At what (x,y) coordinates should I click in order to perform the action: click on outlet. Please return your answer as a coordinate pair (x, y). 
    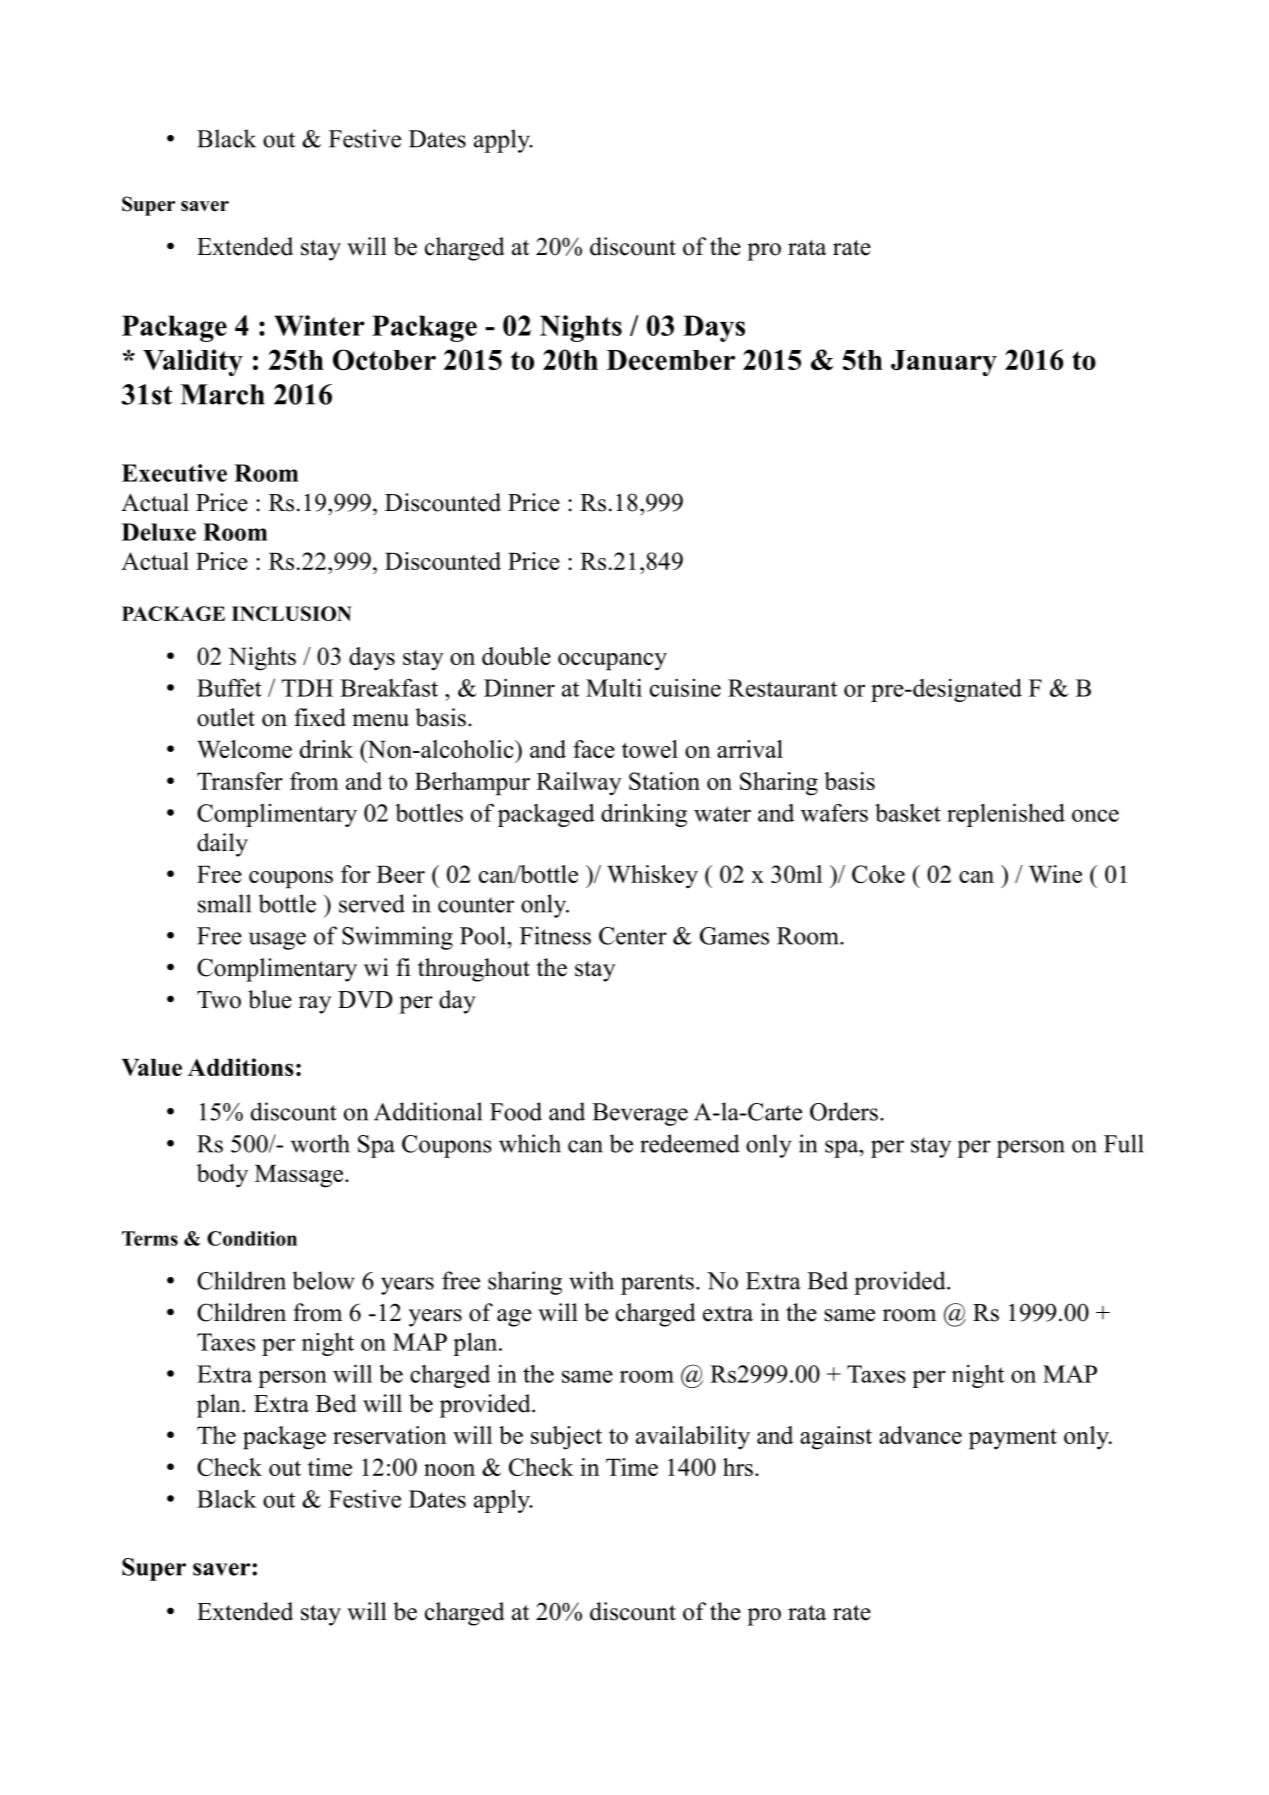
    Looking at the image, I should click on (226, 717).
